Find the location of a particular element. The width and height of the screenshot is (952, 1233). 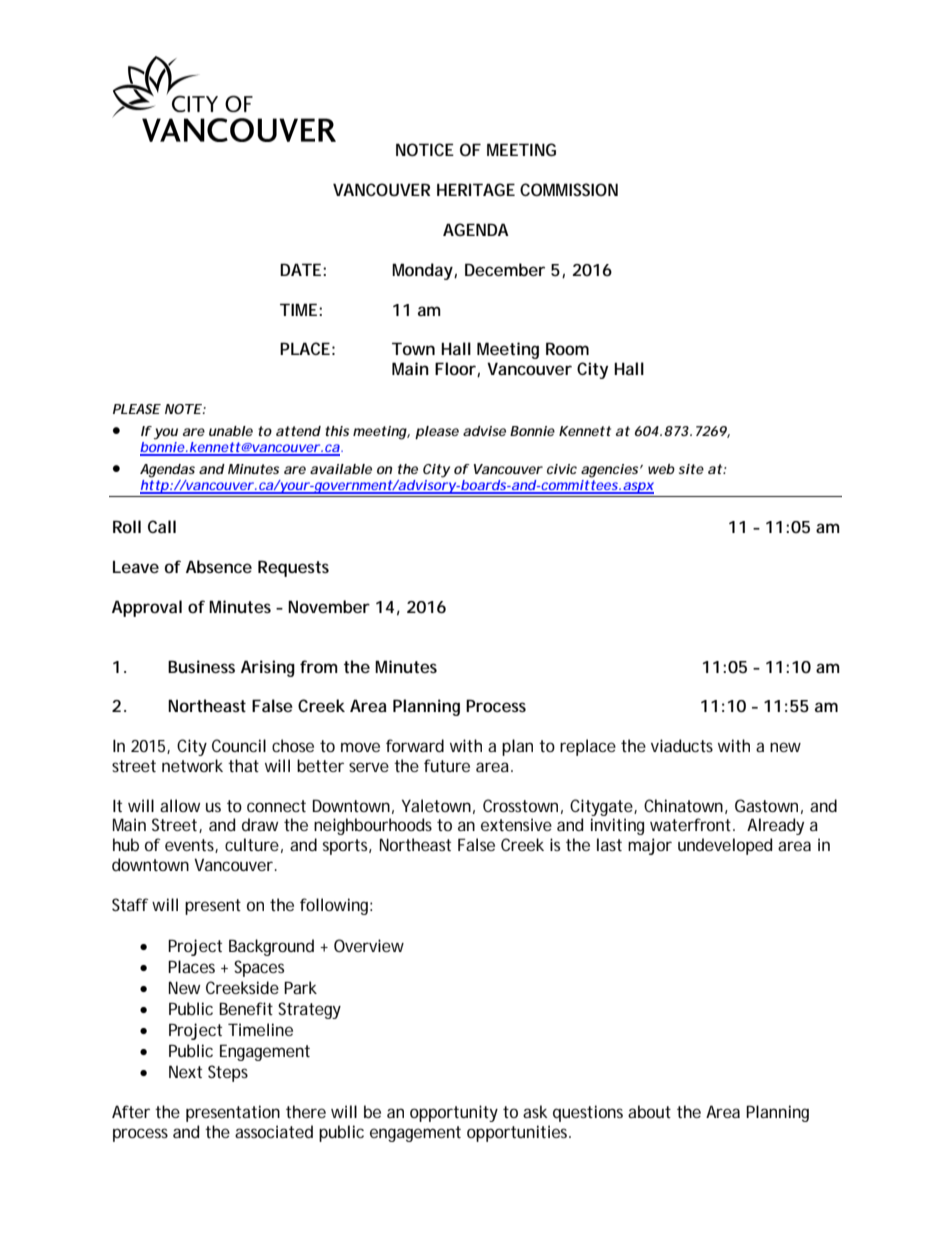

Business is located at coordinates (201, 666).
